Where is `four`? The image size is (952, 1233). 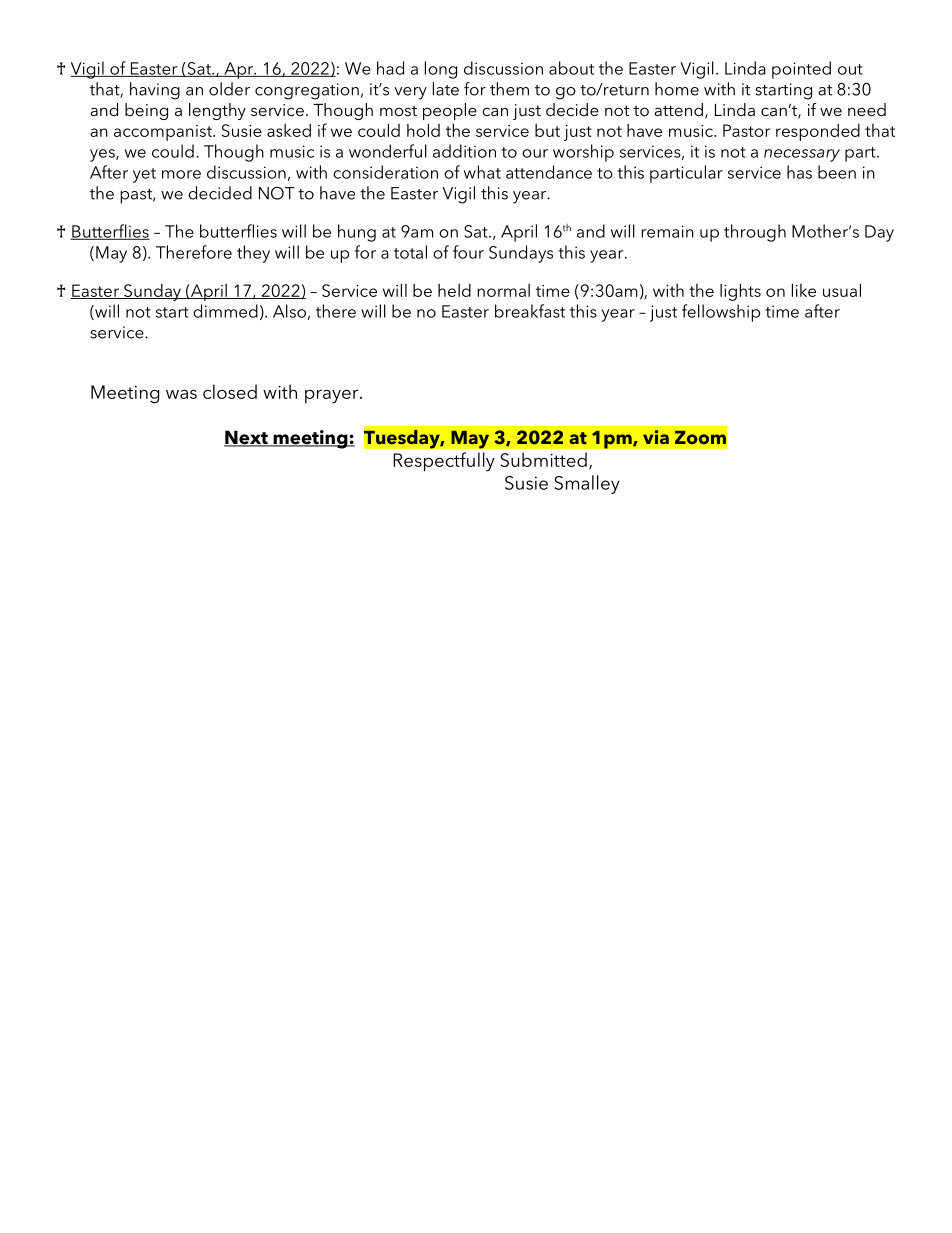
four is located at coordinates (468, 252).
